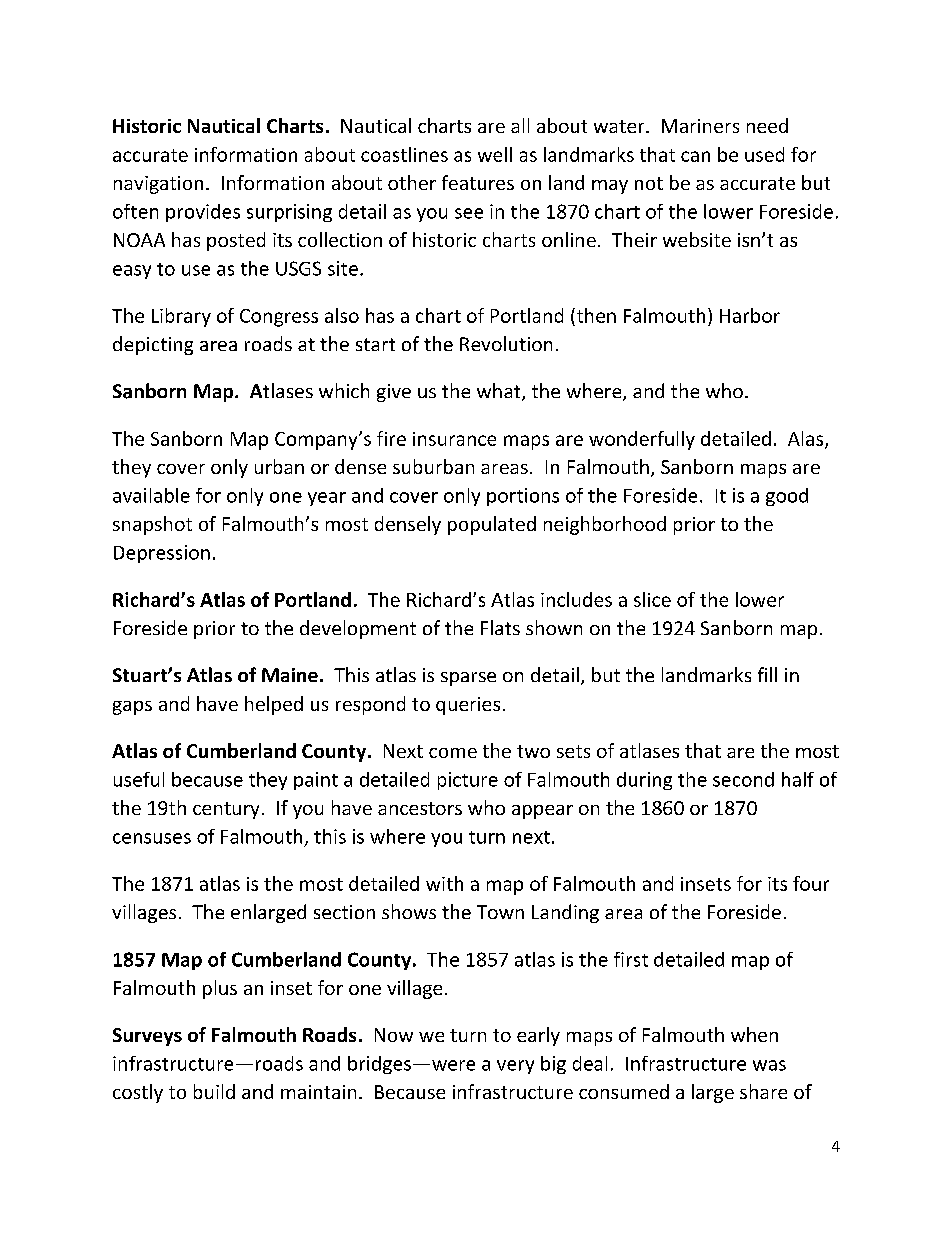 The width and height of the screenshot is (952, 1233). Describe the element at coordinates (158, 185) in the screenshot. I see `navigation` at that location.
